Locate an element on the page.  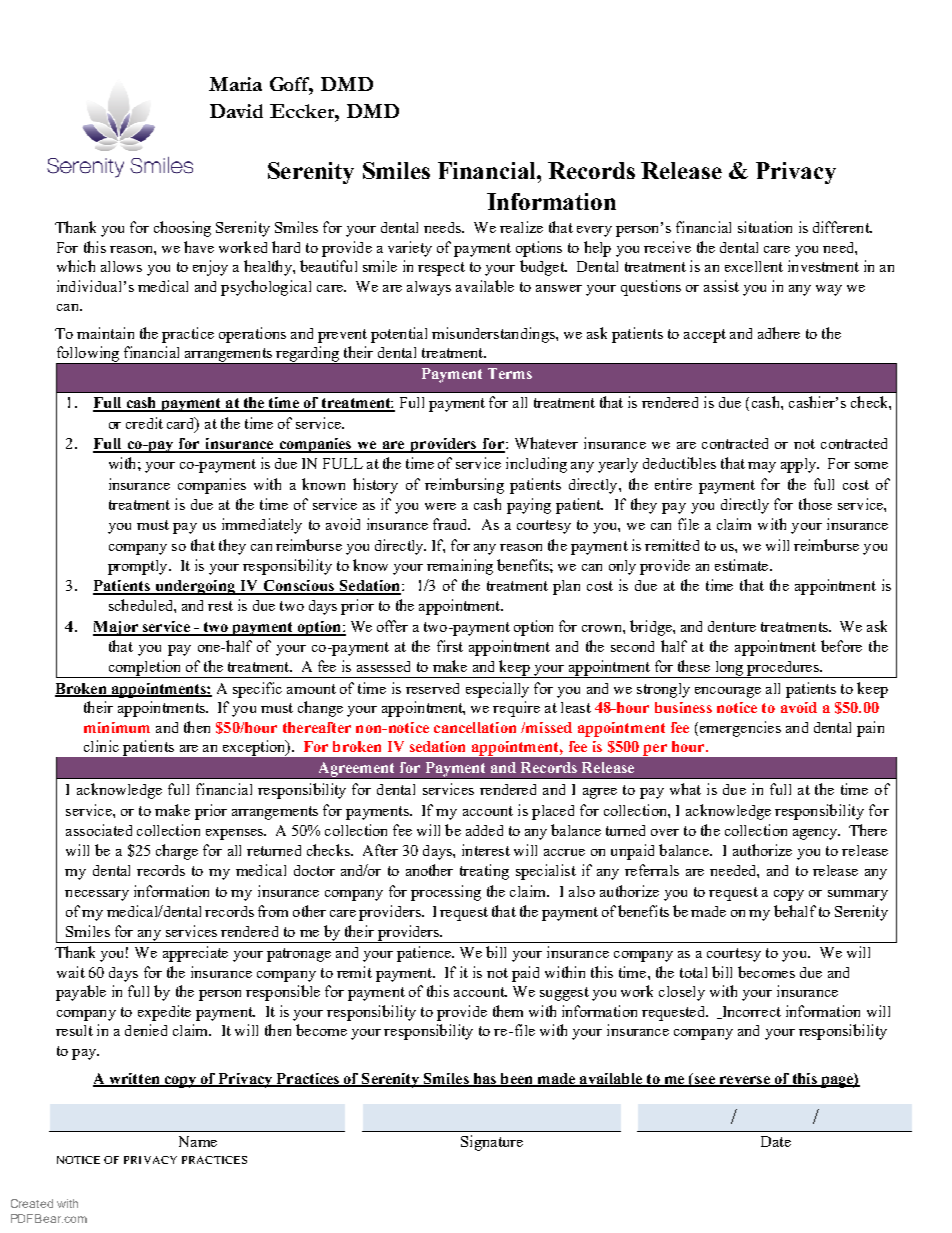
denture is located at coordinates (732, 626).
